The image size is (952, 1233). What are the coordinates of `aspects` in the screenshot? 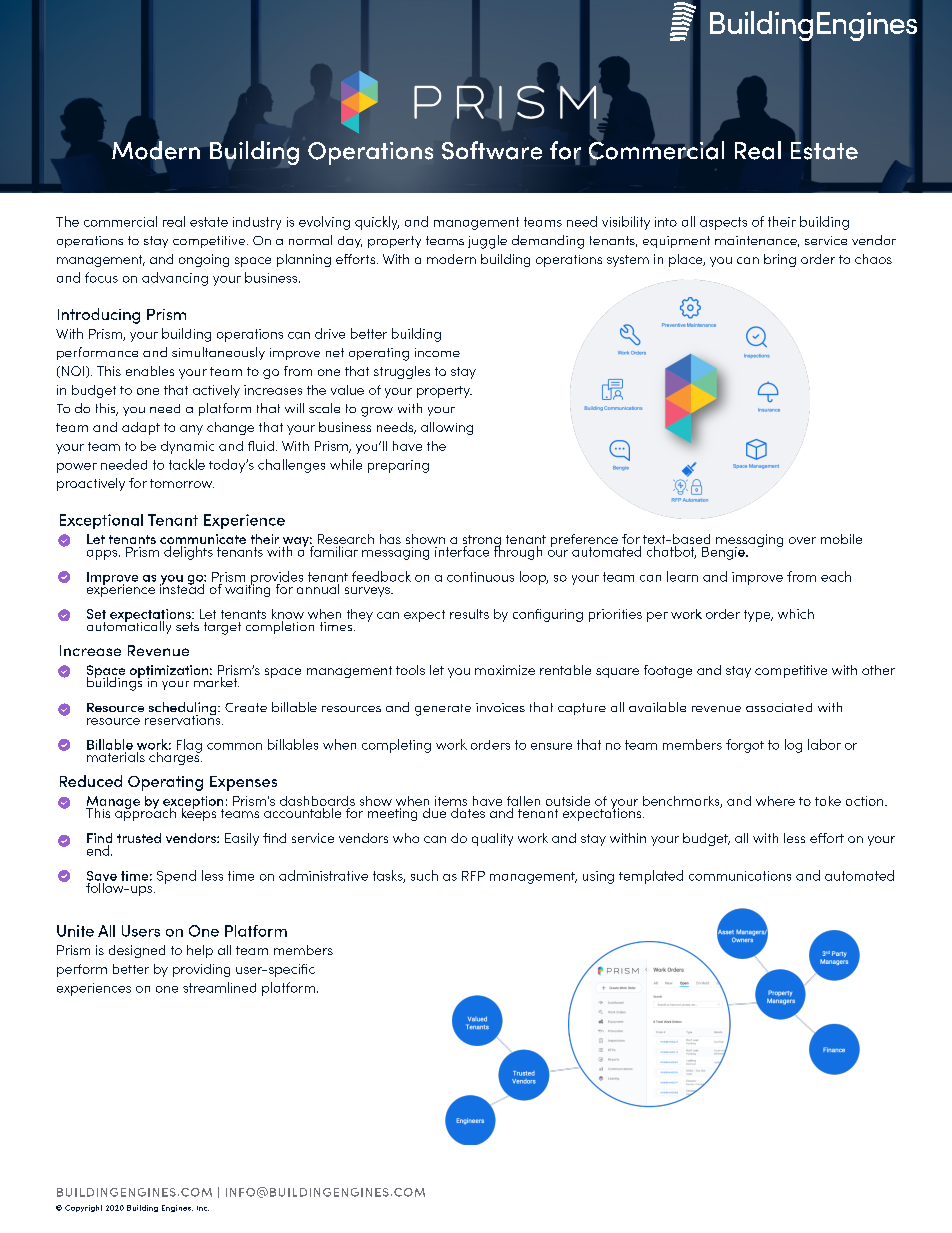 It's located at (723, 223).
